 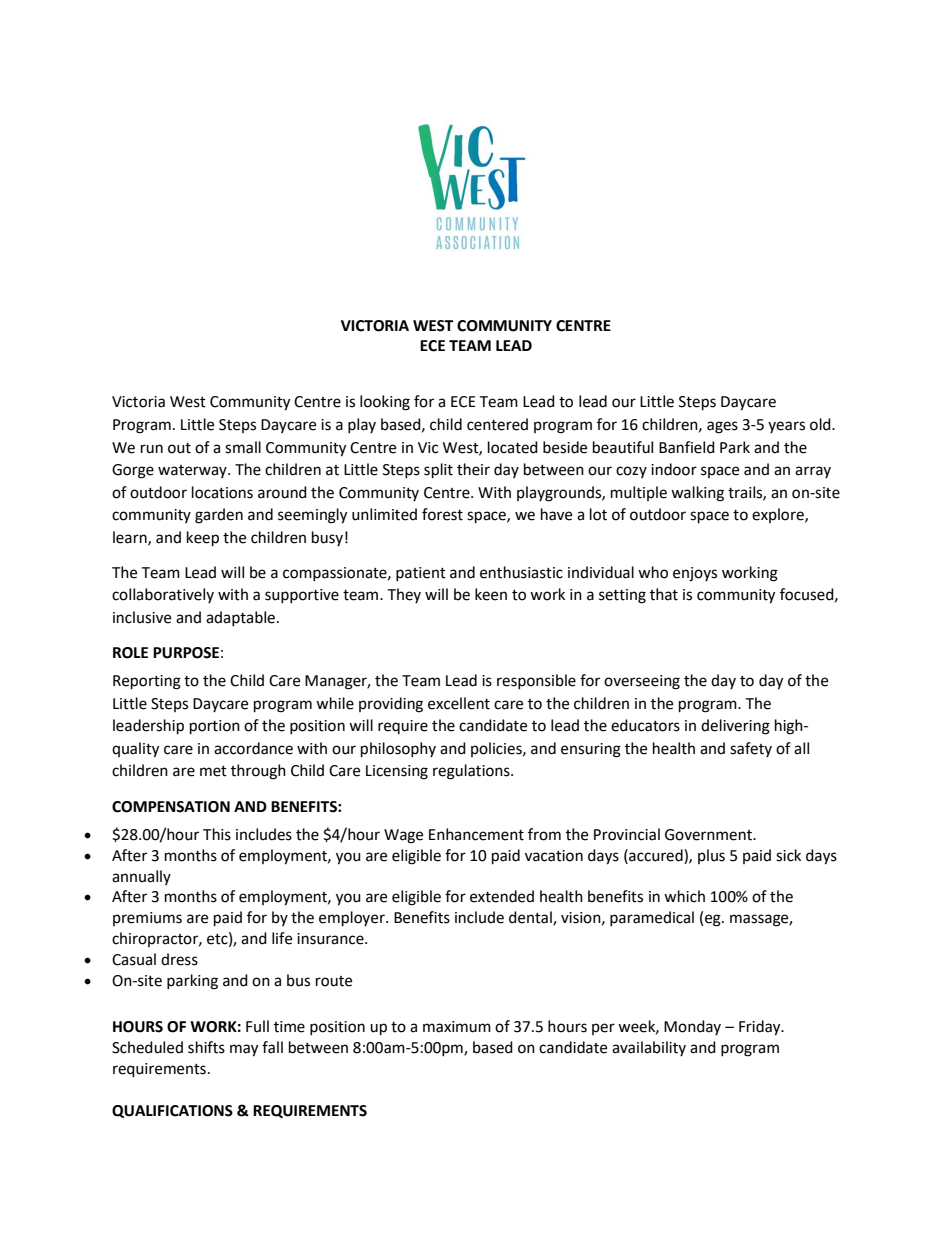 I want to click on small, so click(x=243, y=447).
